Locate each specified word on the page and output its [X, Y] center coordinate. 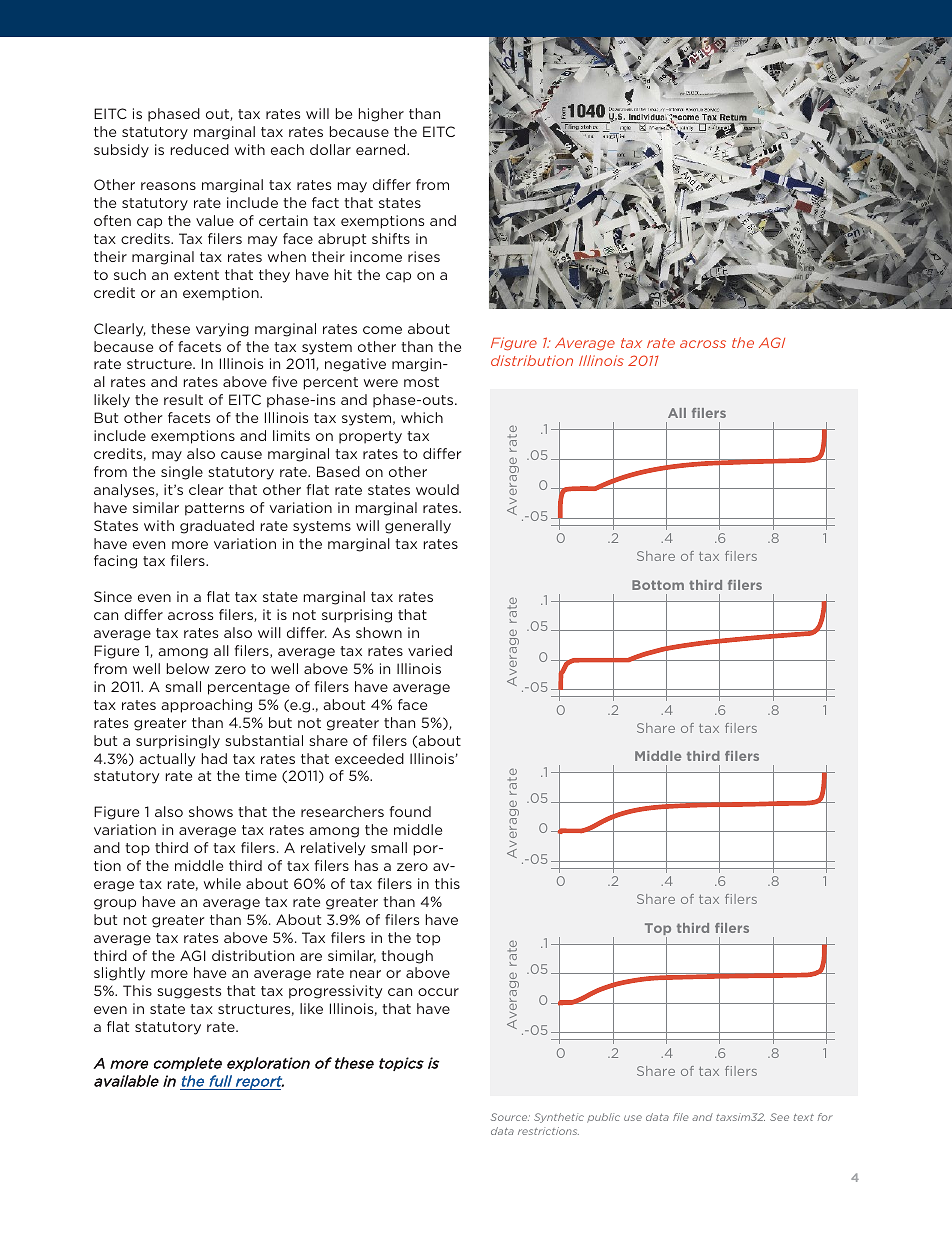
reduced [200, 149]
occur [438, 992]
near [365, 974]
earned [382, 149]
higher [381, 115]
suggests [189, 992]
